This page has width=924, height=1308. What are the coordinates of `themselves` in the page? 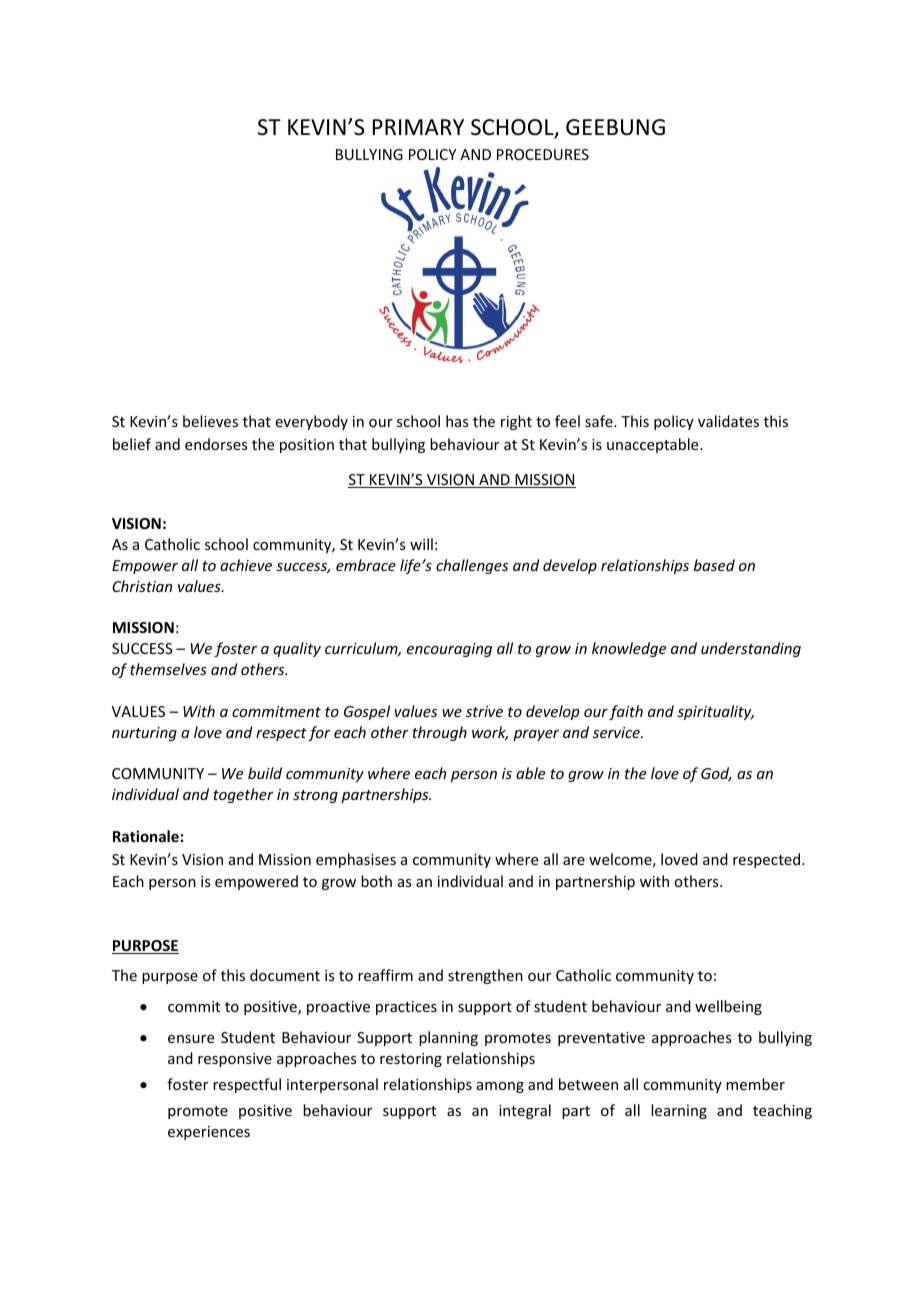 It's located at (168, 669).
